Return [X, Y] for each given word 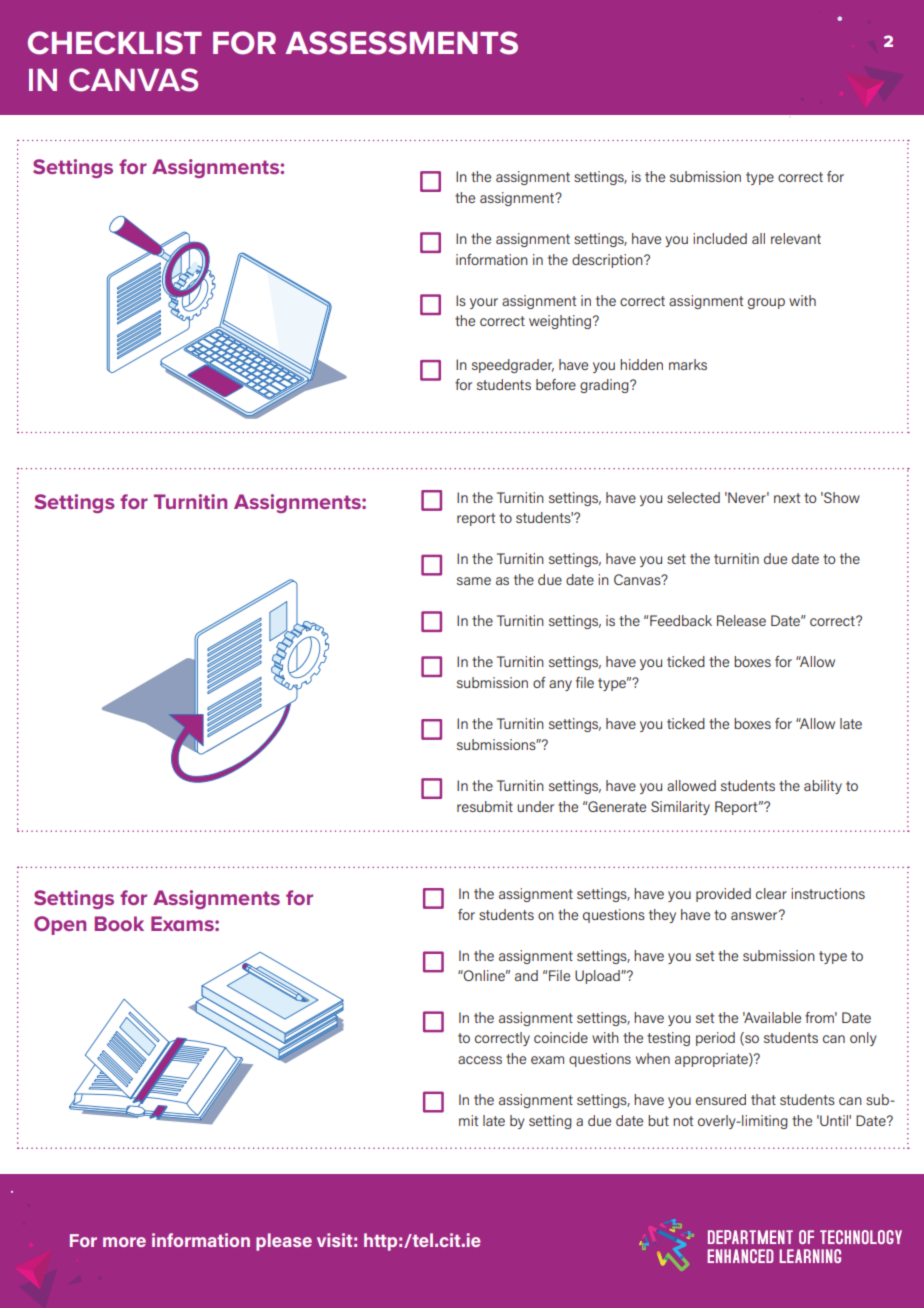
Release [741, 620]
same [474, 581]
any [560, 685]
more [124, 1242]
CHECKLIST [115, 43]
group [766, 303]
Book [119, 923]
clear [771, 893]
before [556, 384]
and [526, 975]
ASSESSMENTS [401, 43]
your [484, 303]
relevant [796, 238]
